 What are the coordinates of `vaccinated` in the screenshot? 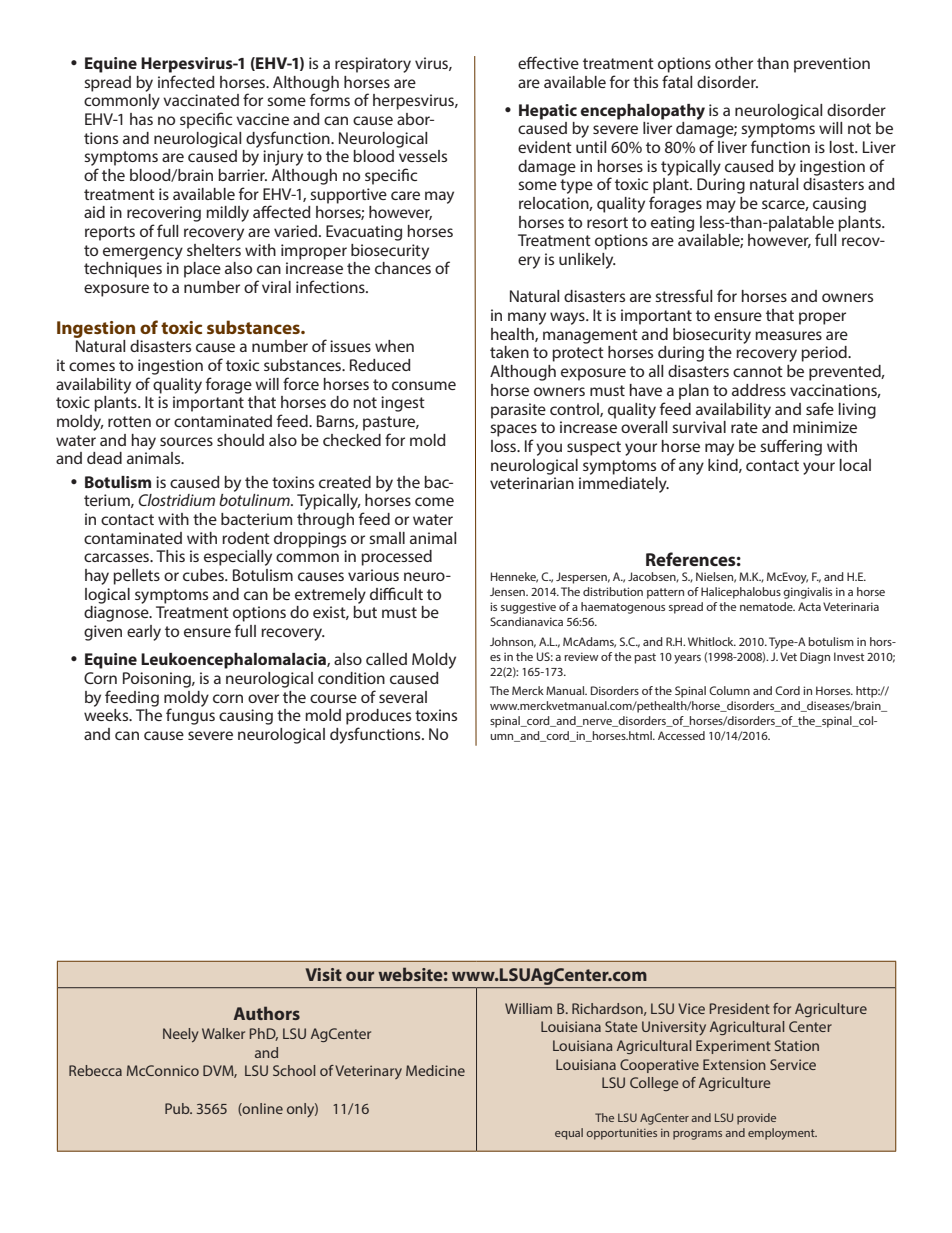 It's located at (201, 100).
